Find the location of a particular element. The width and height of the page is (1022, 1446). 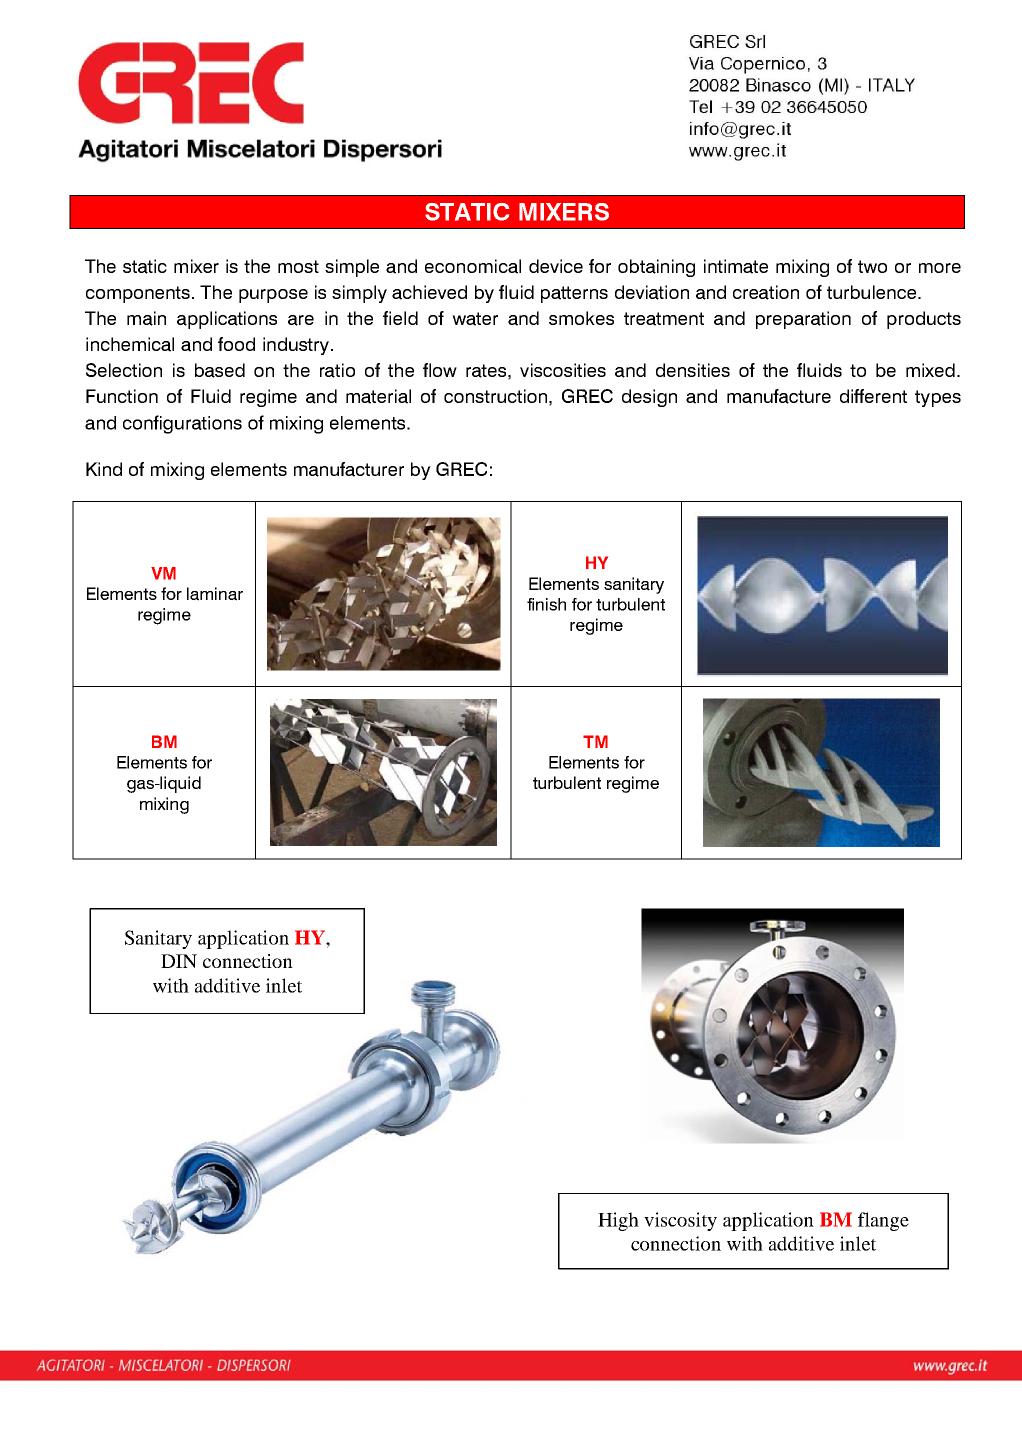

finish is located at coordinates (546, 604).
